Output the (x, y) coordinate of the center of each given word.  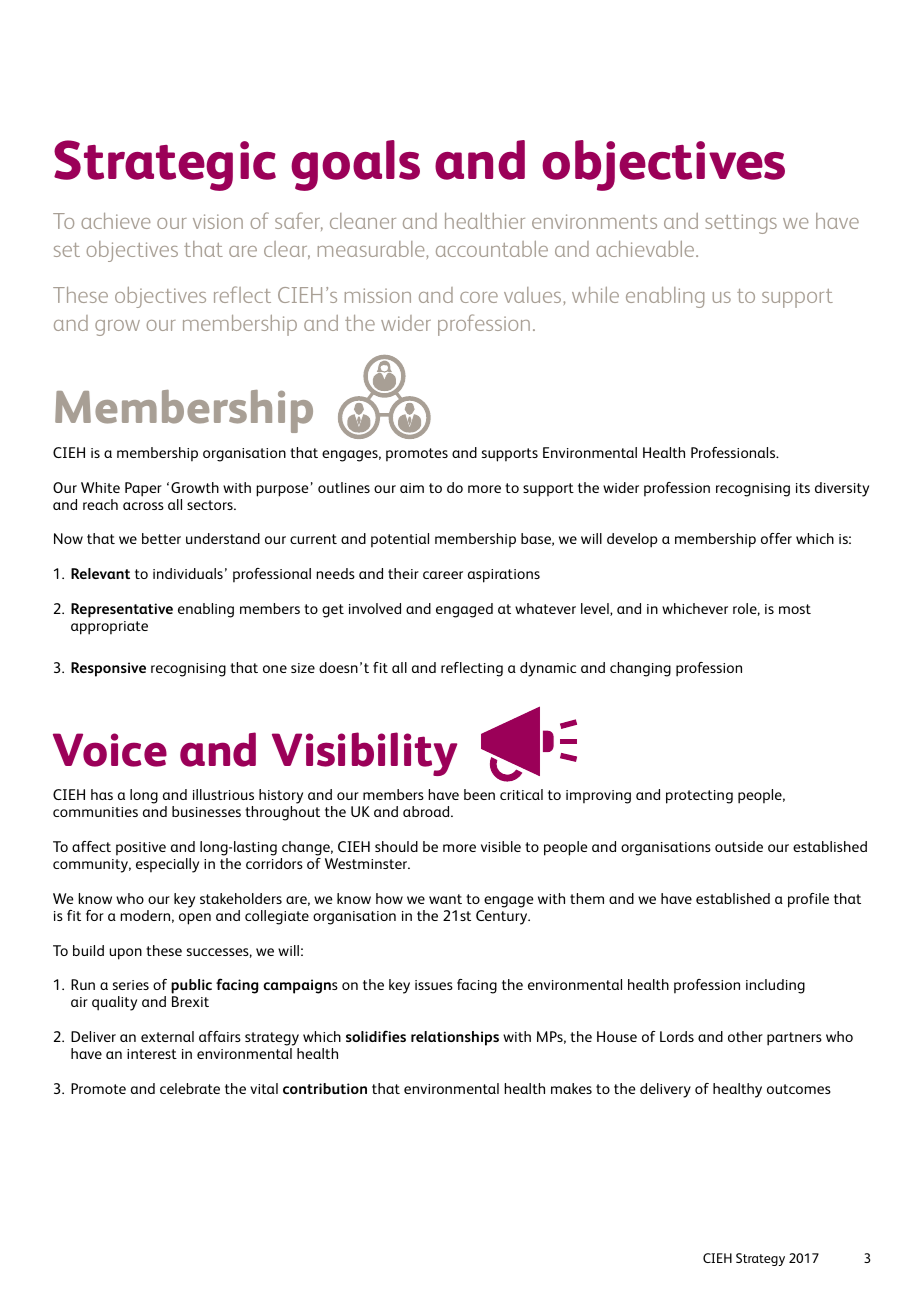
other (745, 1036)
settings (741, 224)
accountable (492, 249)
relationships (455, 1038)
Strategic (165, 165)
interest (152, 1054)
